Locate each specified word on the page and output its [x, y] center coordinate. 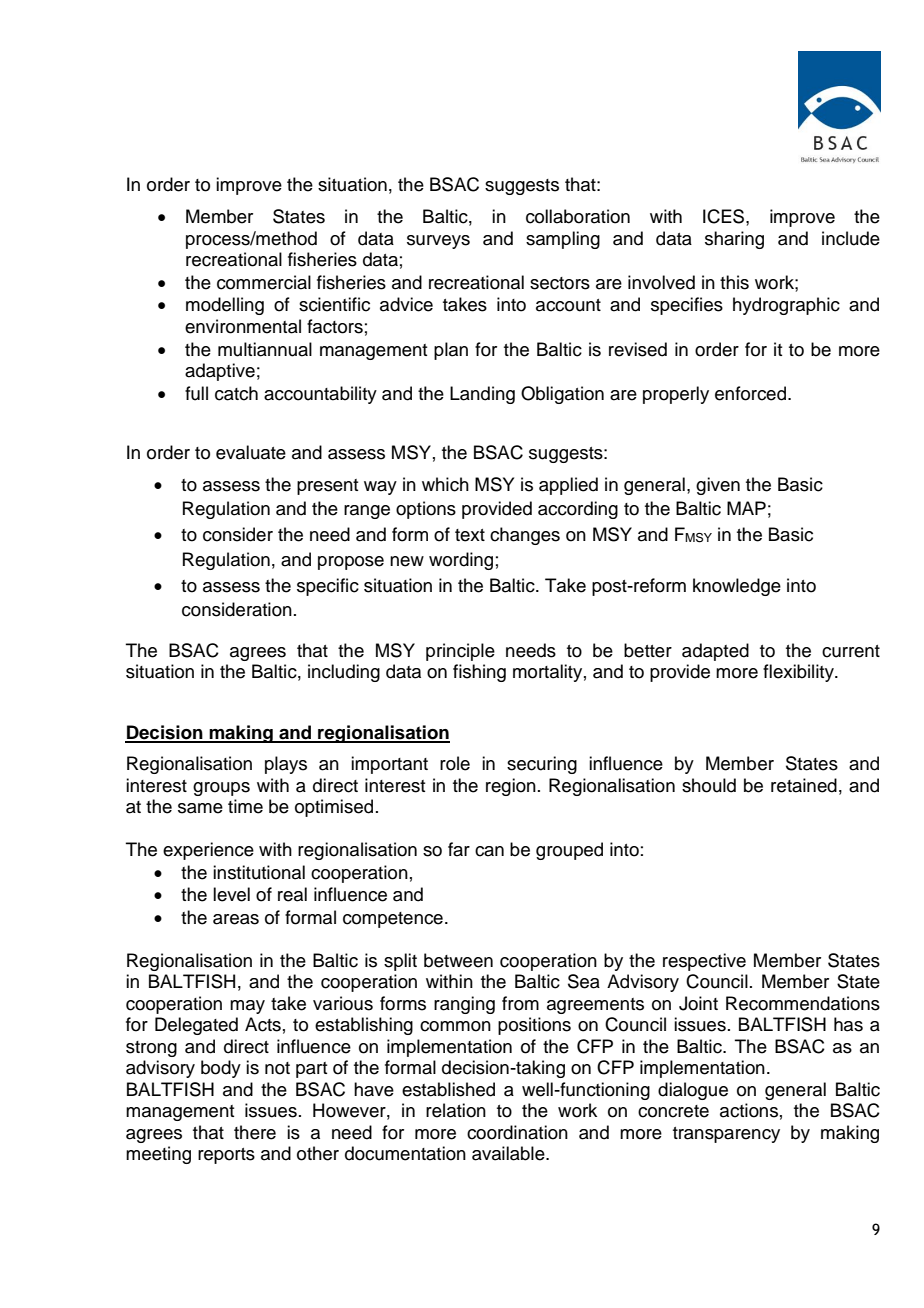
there [255, 1132]
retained [804, 785]
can [489, 851]
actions [749, 1110]
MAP [746, 508]
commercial [264, 282]
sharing [734, 240]
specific [328, 587]
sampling [563, 240]
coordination [517, 1132]
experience [208, 851]
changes [525, 536]
